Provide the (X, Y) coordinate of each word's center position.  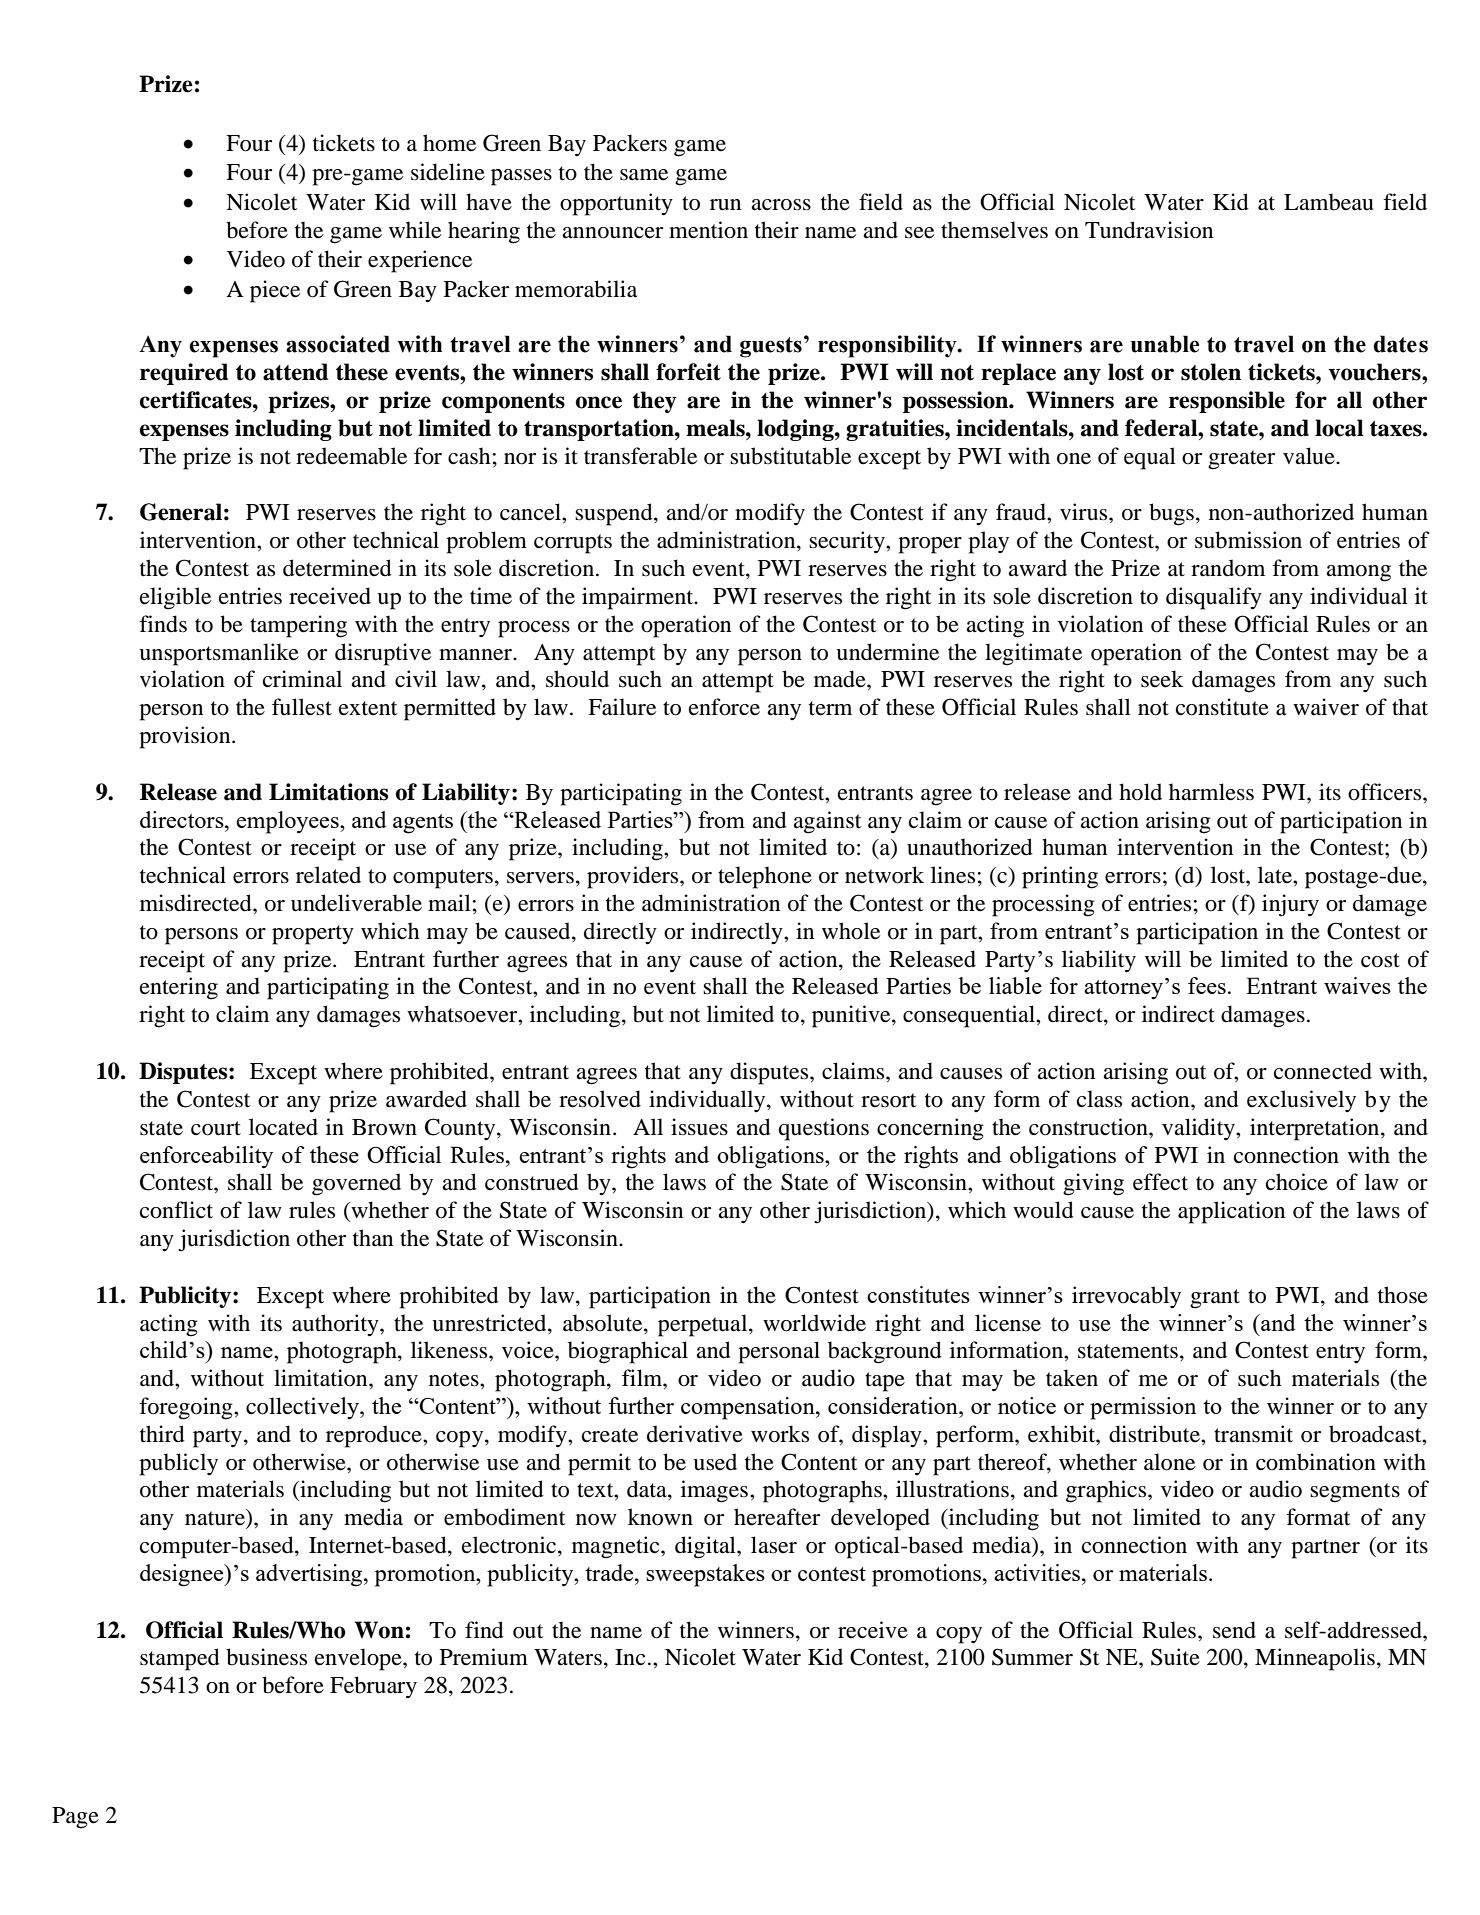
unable (1165, 344)
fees (1207, 985)
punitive (852, 1016)
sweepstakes (705, 1575)
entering (179, 988)
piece (275, 291)
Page (75, 1818)
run (725, 205)
